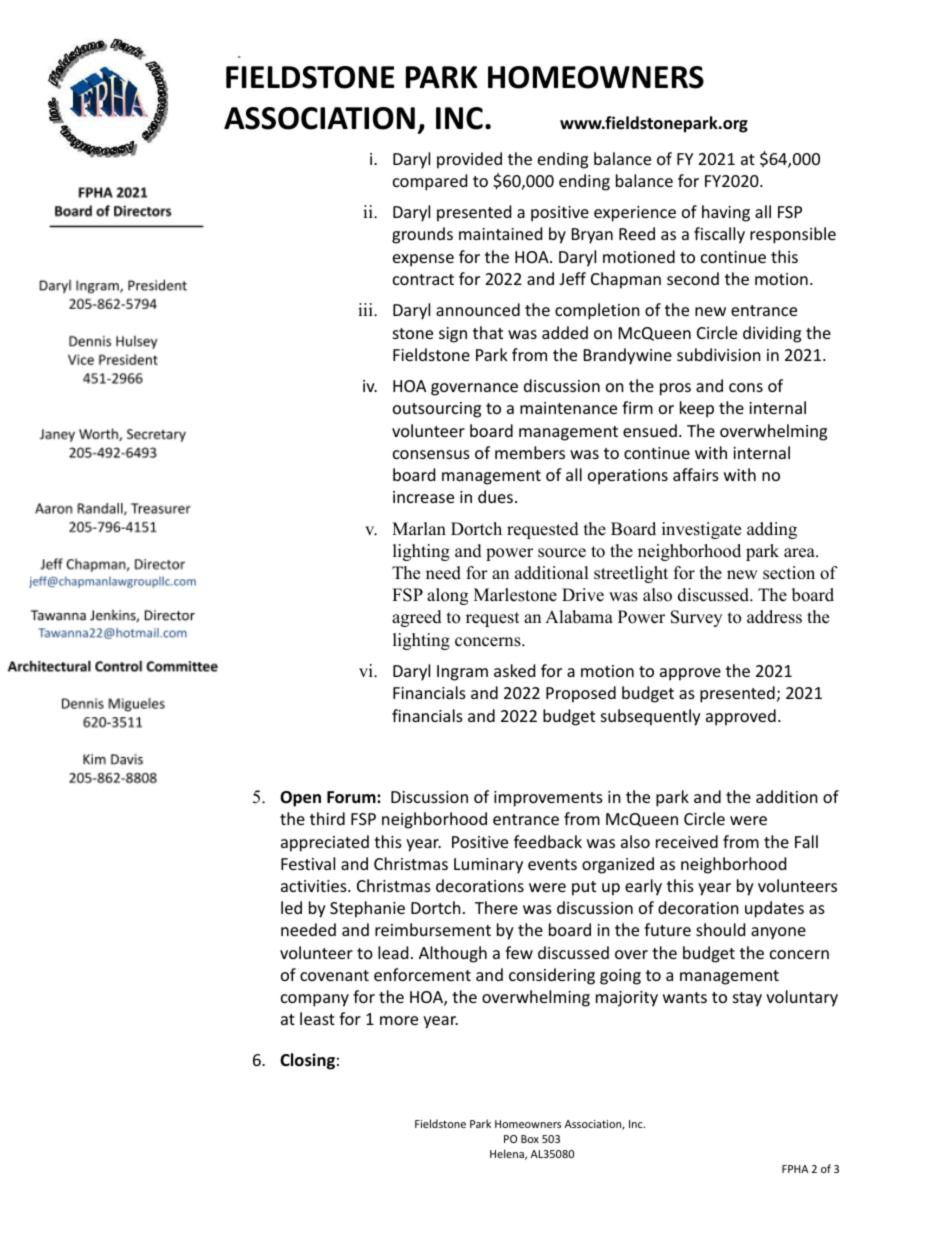  I want to click on dues, so click(495, 496).
